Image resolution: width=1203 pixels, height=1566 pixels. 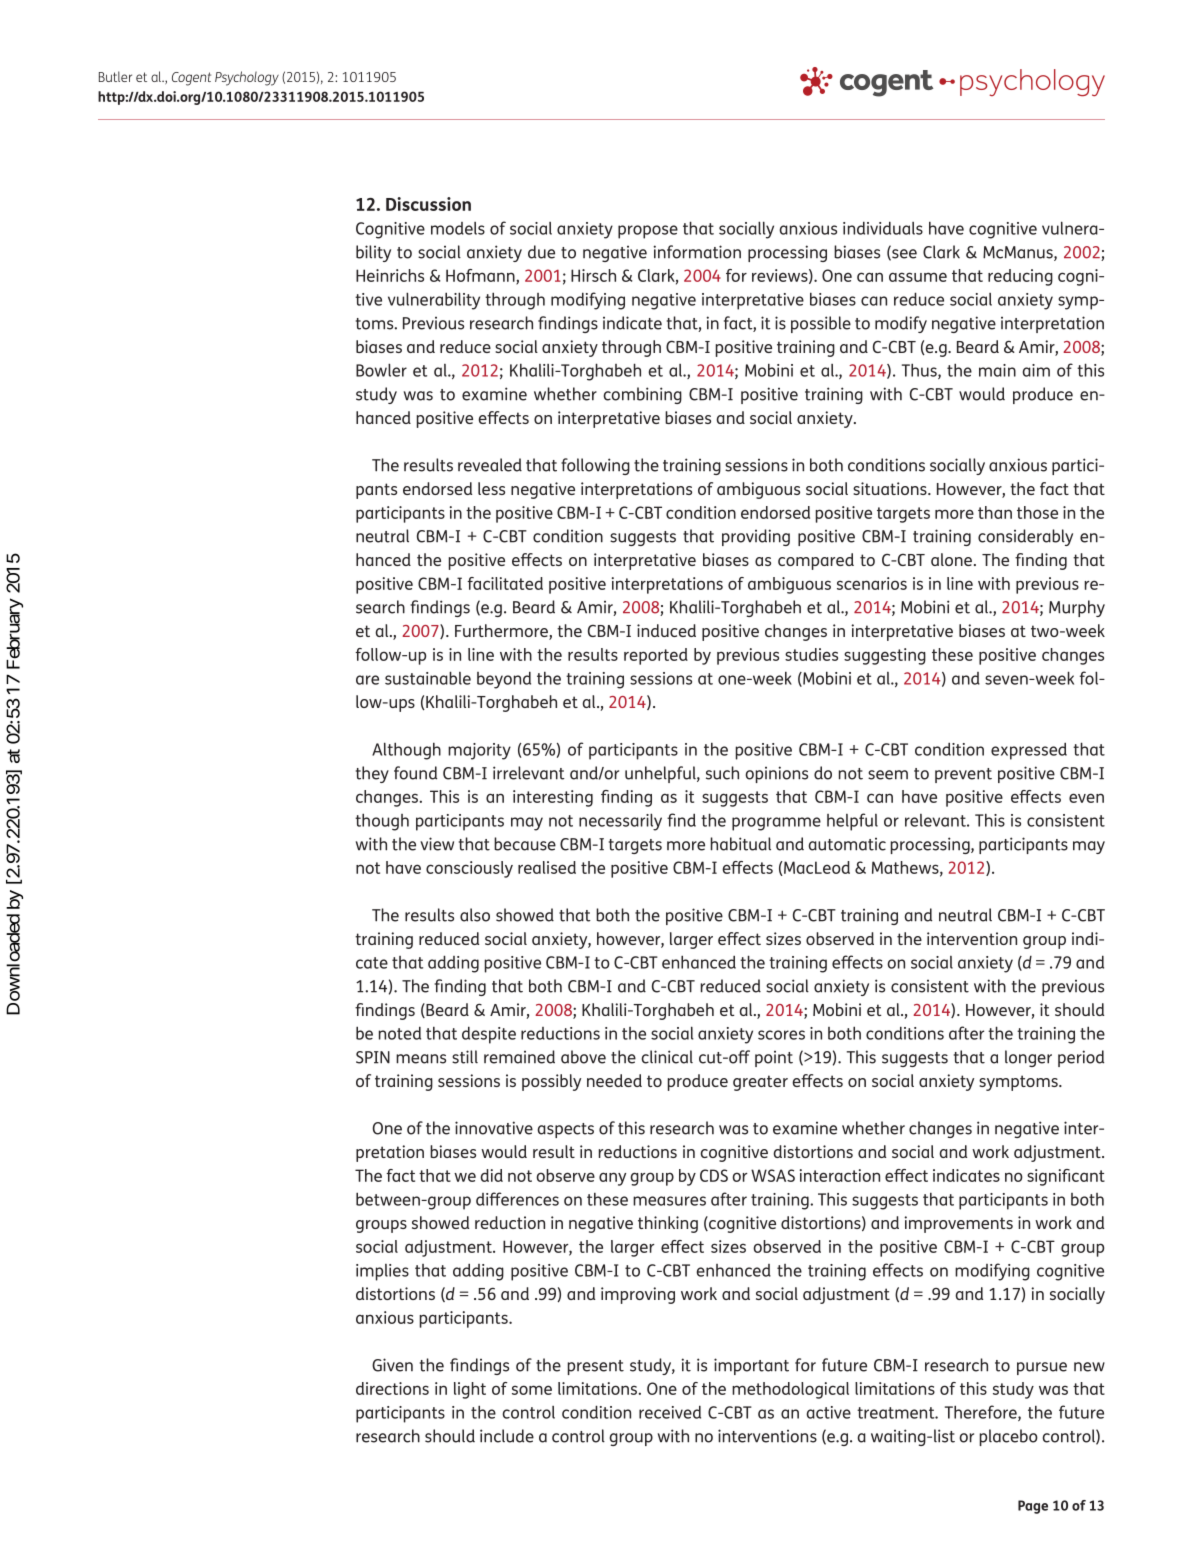 I want to click on Psychology, so click(x=247, y=78).
